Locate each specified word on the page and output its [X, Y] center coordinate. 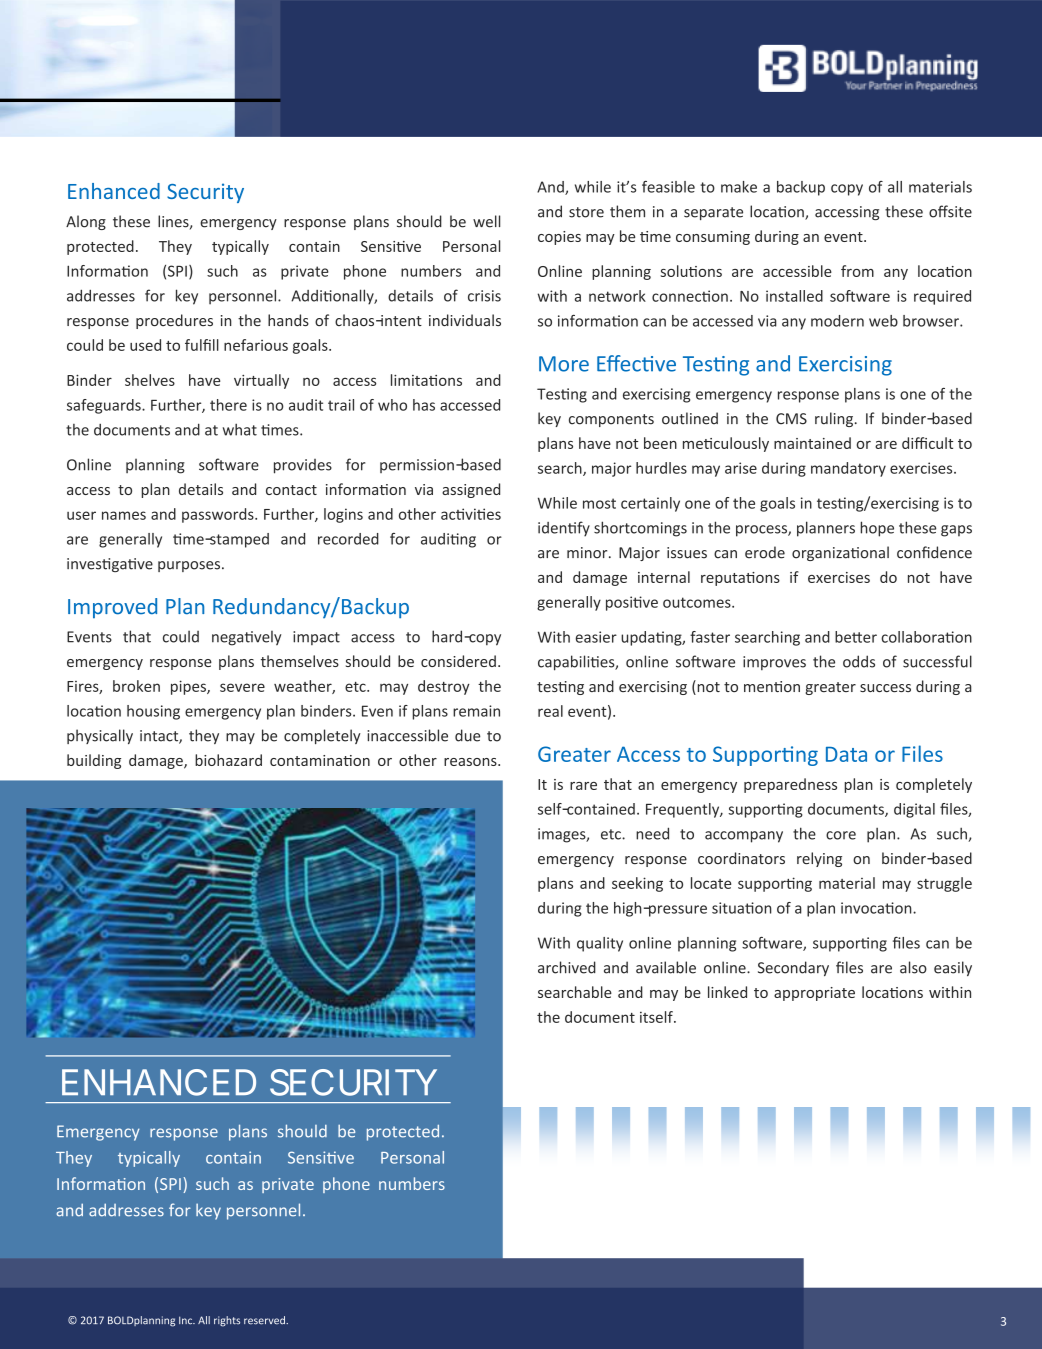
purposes [189, 566]
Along [86, 222]
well [486, 221]
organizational [840, 553]
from [857, 271]
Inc [187, 1320]
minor [588, 553]
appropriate [814, 994]
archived [567, 967]
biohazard [228, 760]
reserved [265, 1320]
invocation [877, 908]
